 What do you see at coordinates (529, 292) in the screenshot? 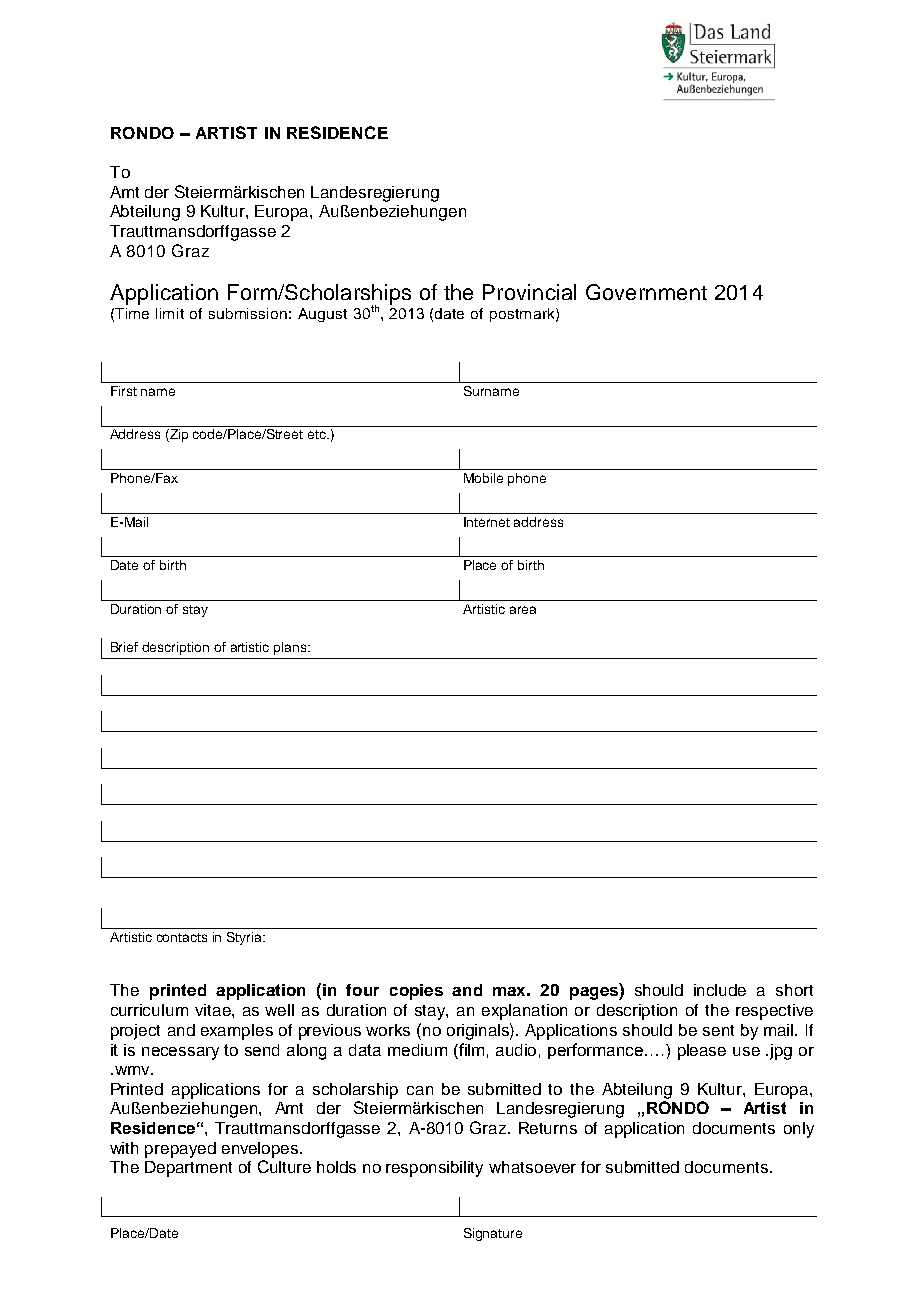
I see `Provincial` at bounding box center [529, 292].
